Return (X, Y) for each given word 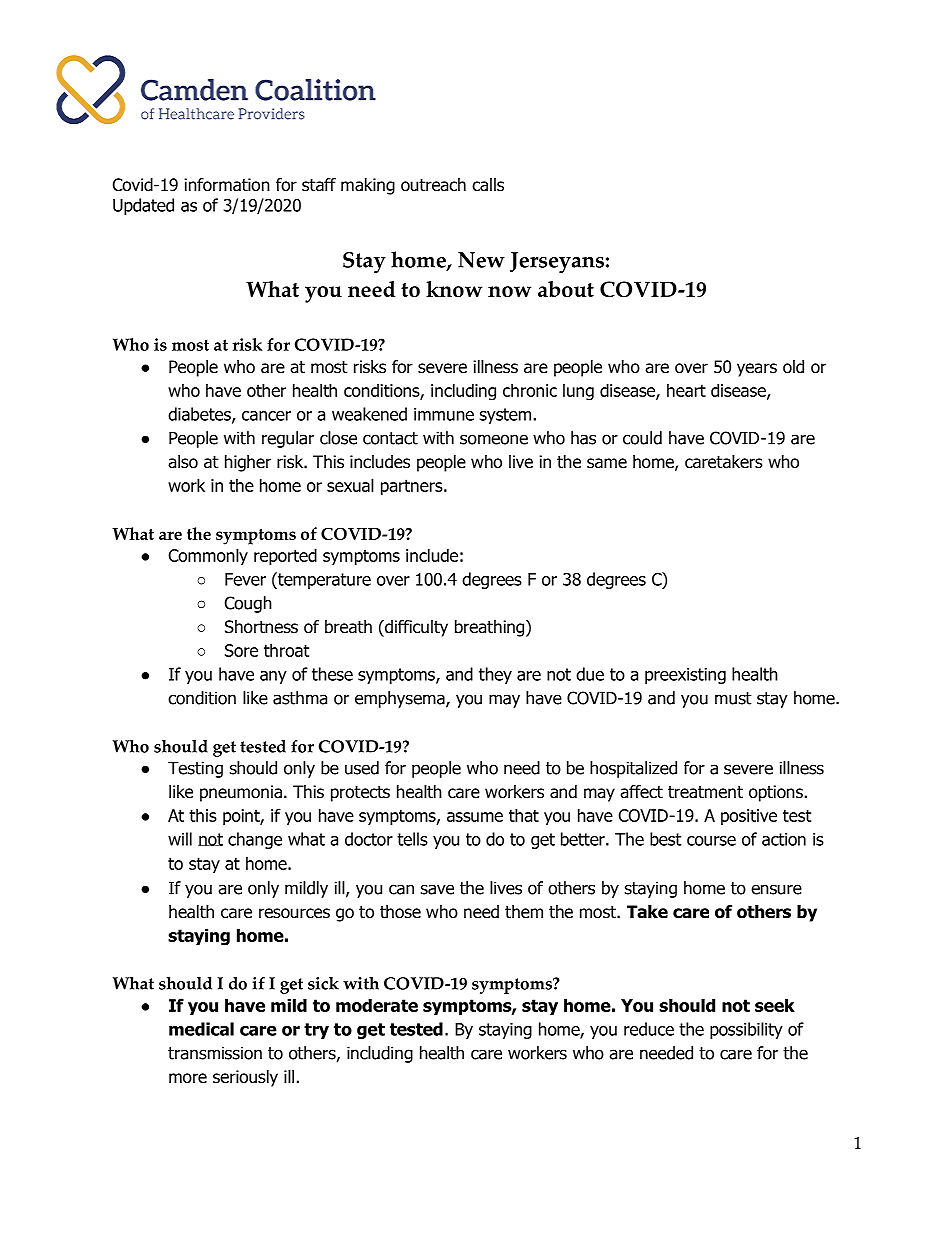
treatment (705, 792)
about (566, 289)
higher (248, 463)
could (642, 438)
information (227, 185)
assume (475, 817)
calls (488, 185)
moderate (377, 1005)
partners (413, 487)
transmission (215, 1053)
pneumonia (241, 793)
